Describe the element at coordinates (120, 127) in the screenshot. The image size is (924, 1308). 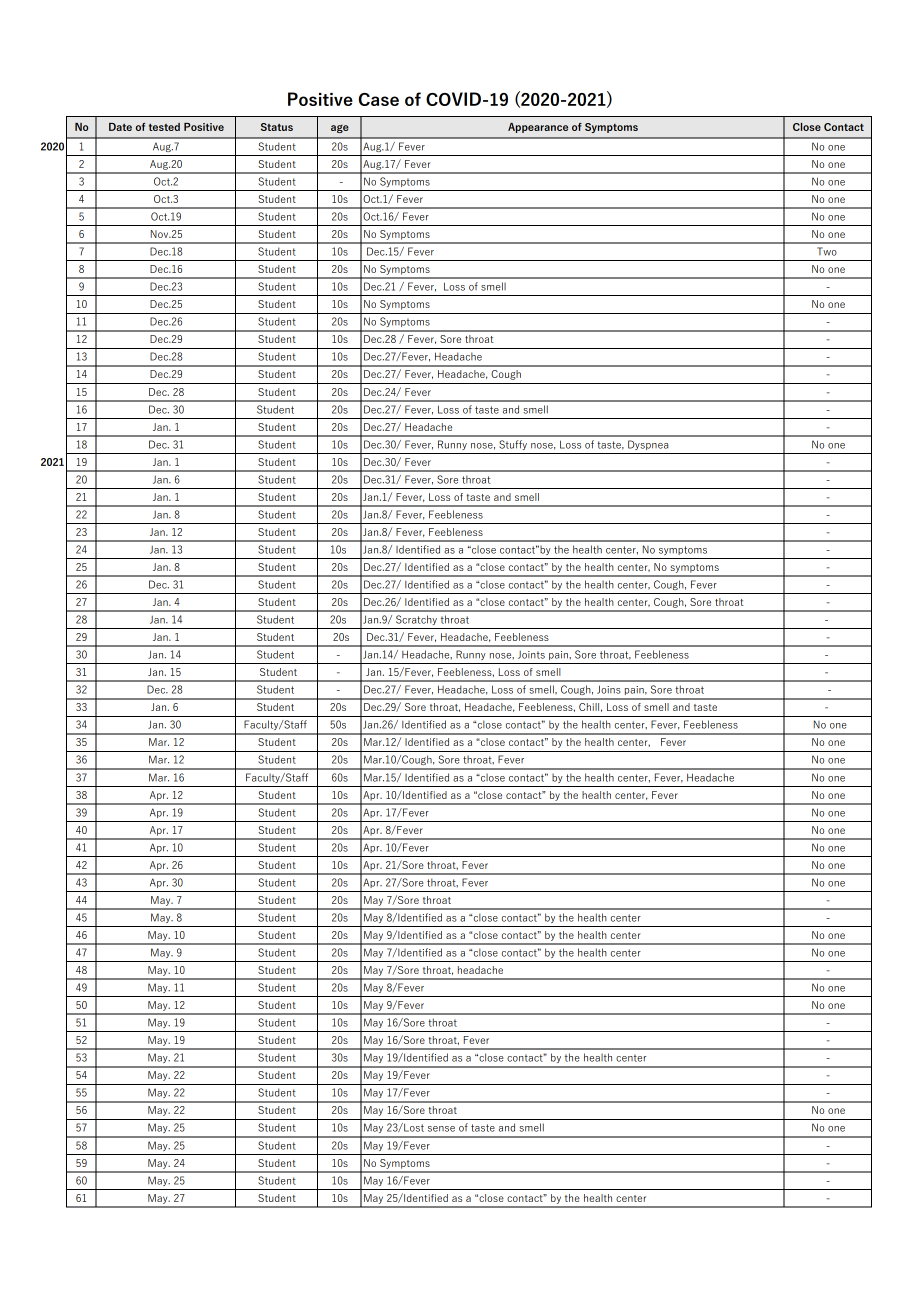
I see `Date` at that location.
